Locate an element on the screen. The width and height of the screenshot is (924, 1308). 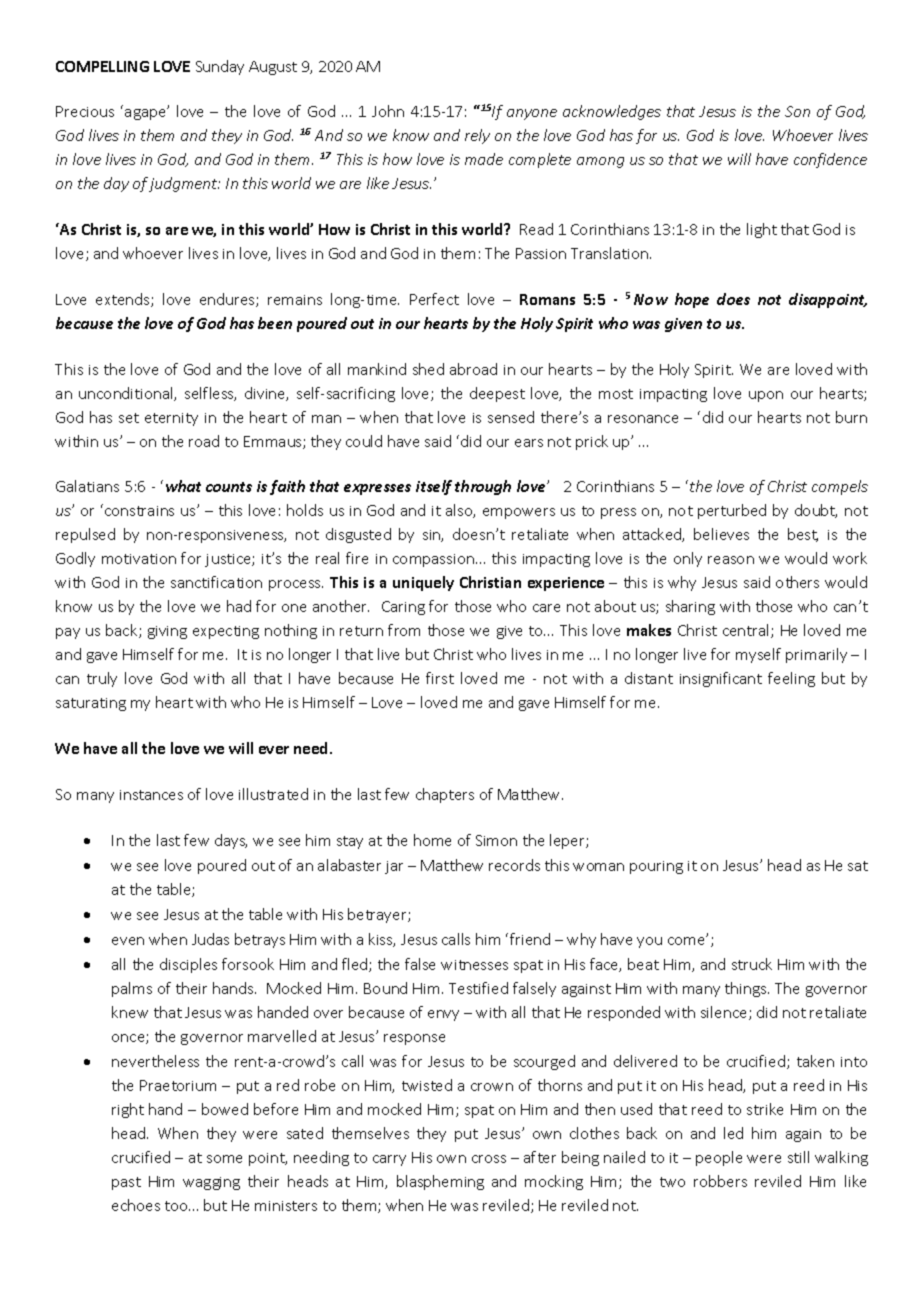
struck is located at coordinates (752, 964).
